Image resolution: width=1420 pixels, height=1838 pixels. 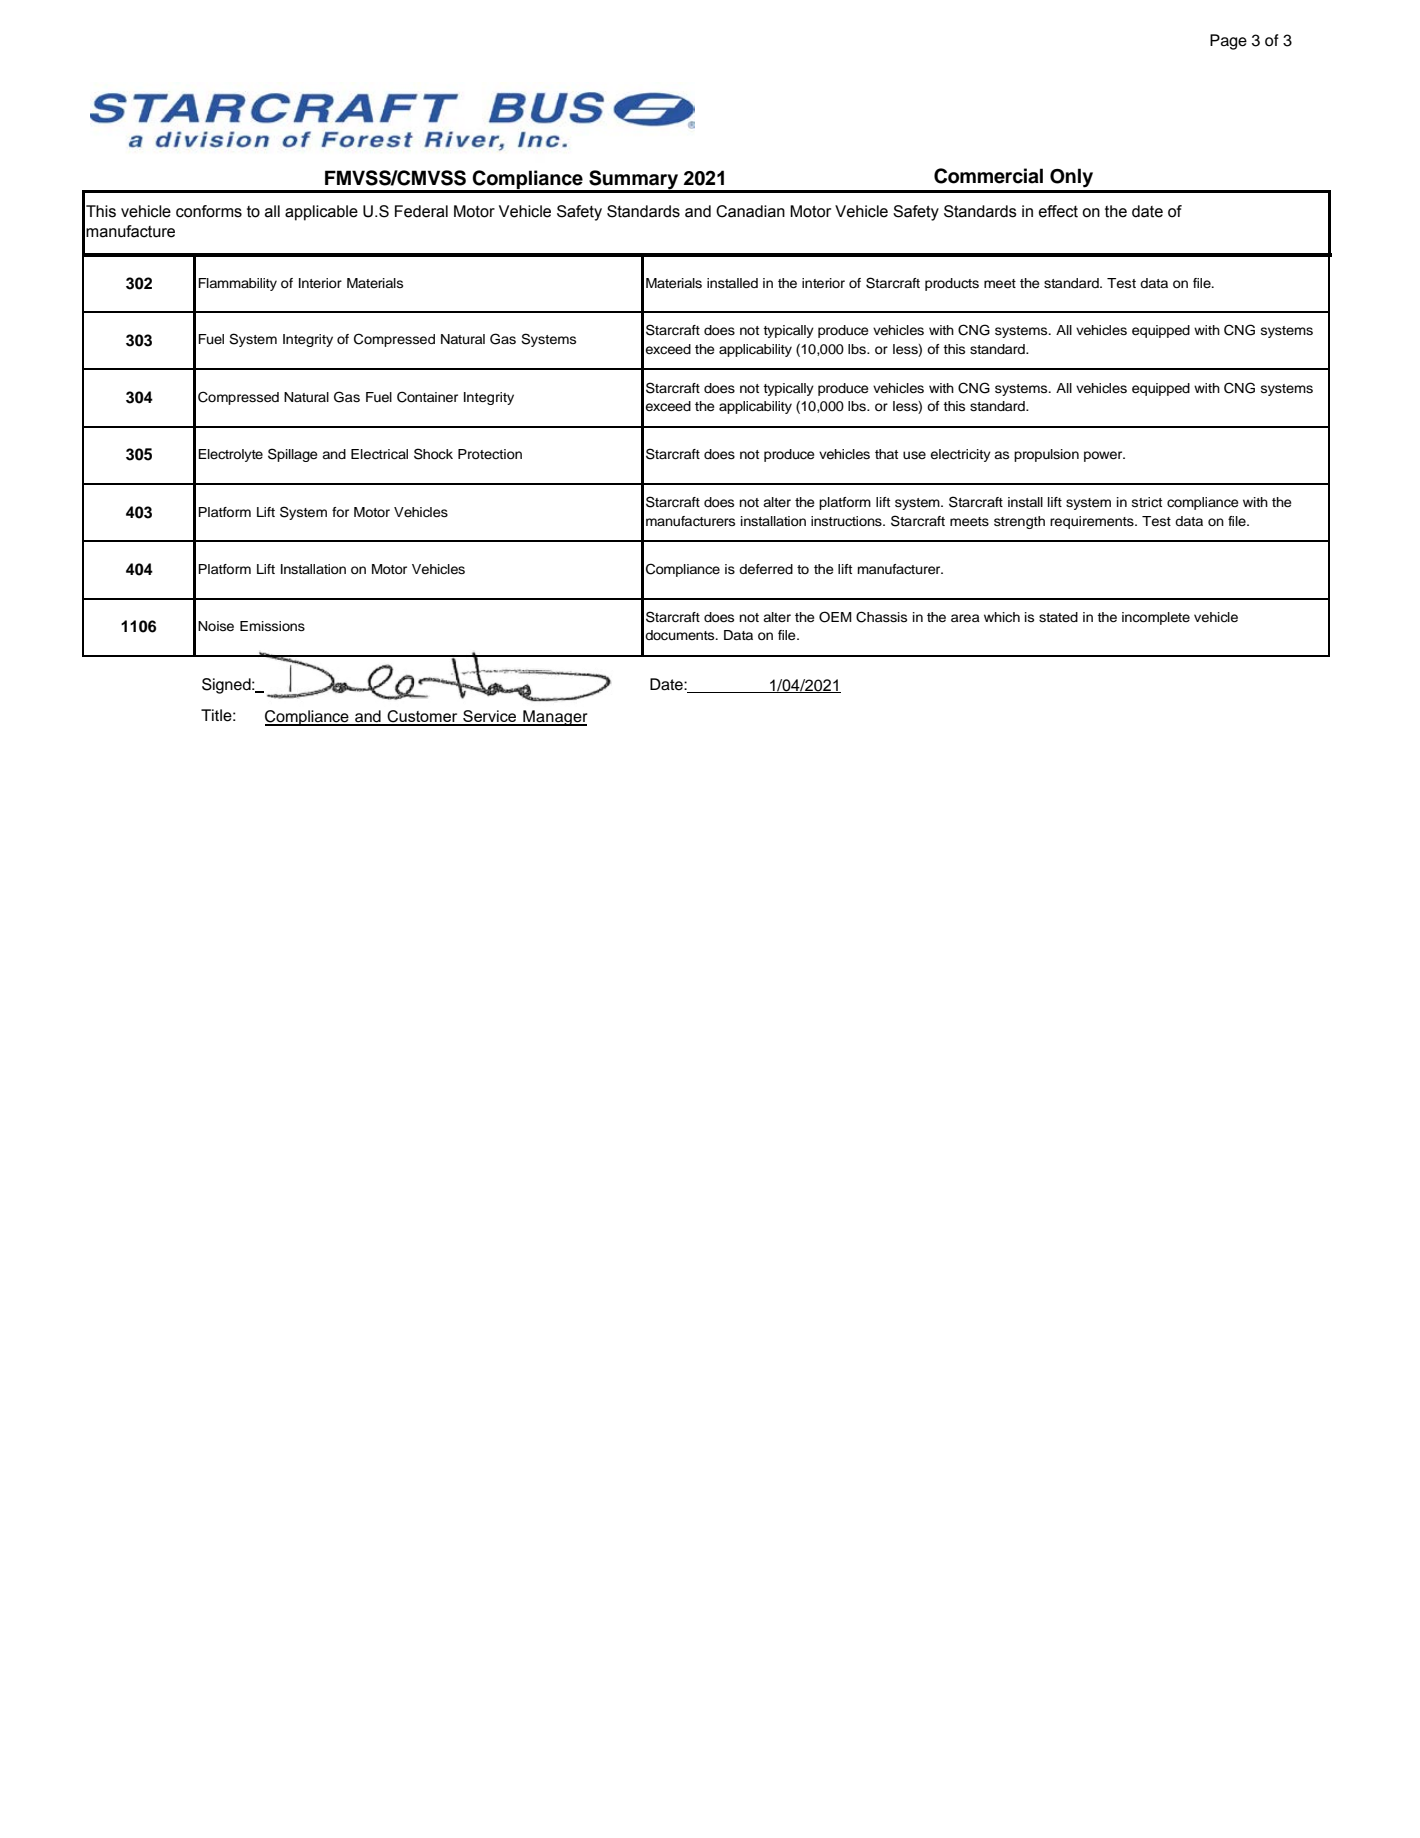 What do you see at coordinates (321, 213) in the page?
I see `applicable` at bounding box center [321, 213].
